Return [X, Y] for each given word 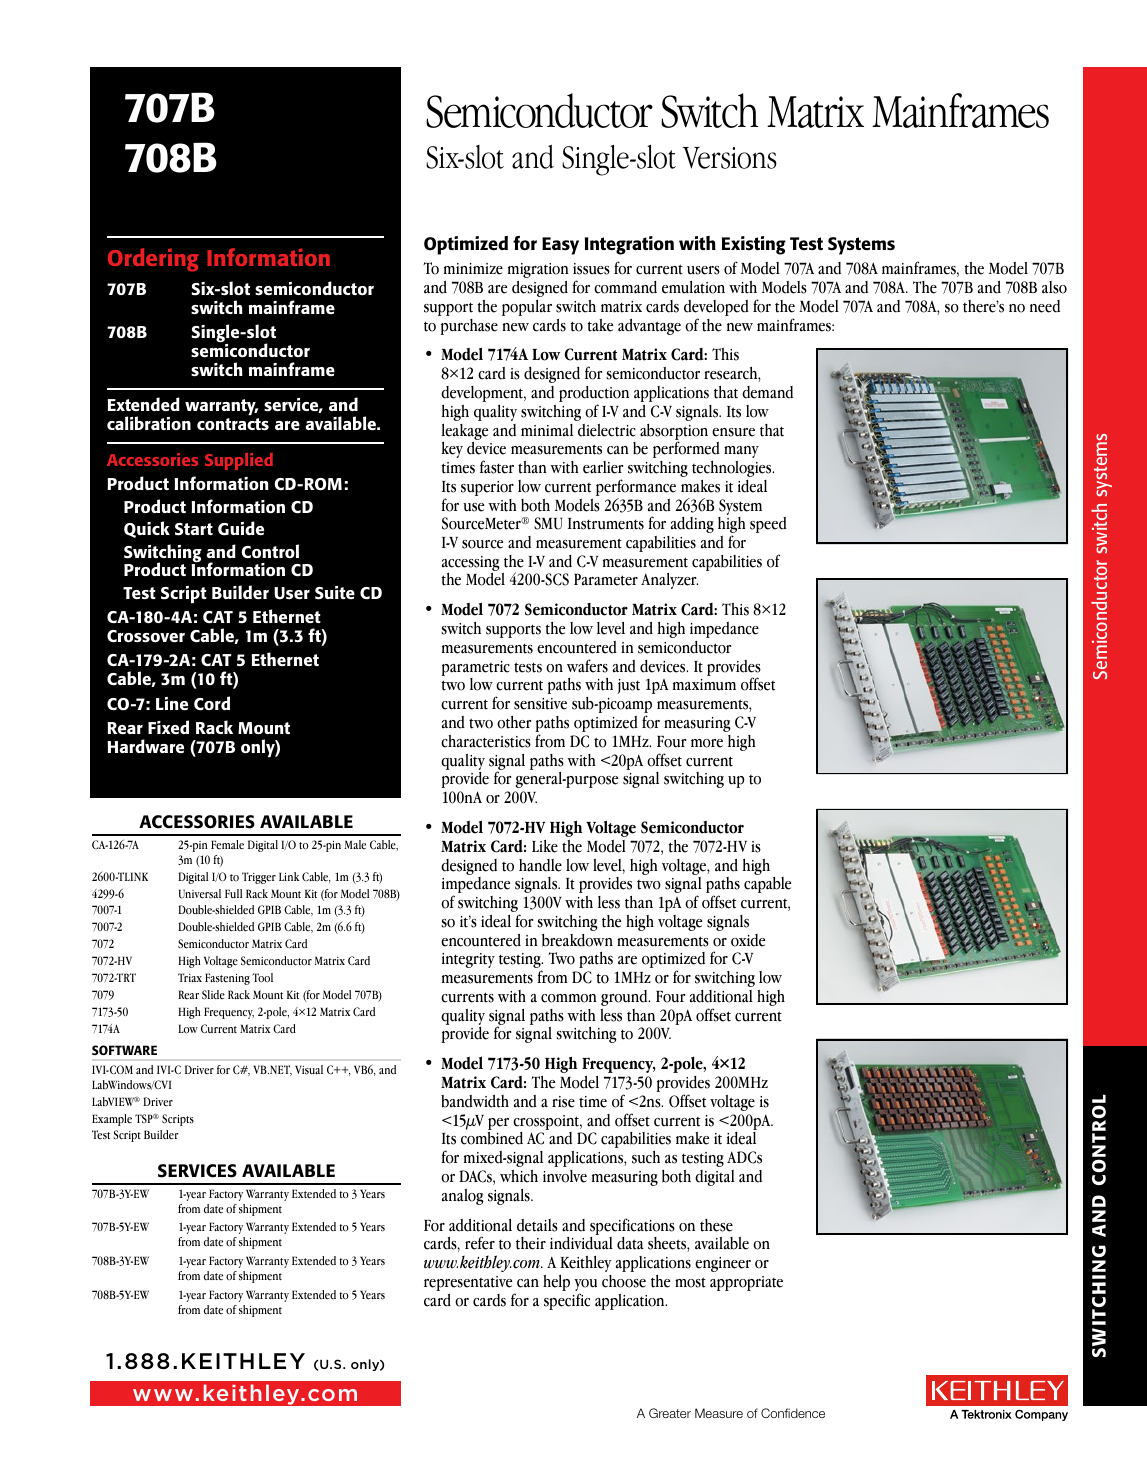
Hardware [145, 746]
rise [563, 1102]
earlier [603, 467]
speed [768, 525]
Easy [560, 246]
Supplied [239, 461]
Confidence [793, 1413]
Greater [670, 1413]
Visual [309, 1070]
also [1054, 287]
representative [469, 1285]
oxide [748, 940]
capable [767, 885]
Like [545, 846]
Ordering [153, 260]
